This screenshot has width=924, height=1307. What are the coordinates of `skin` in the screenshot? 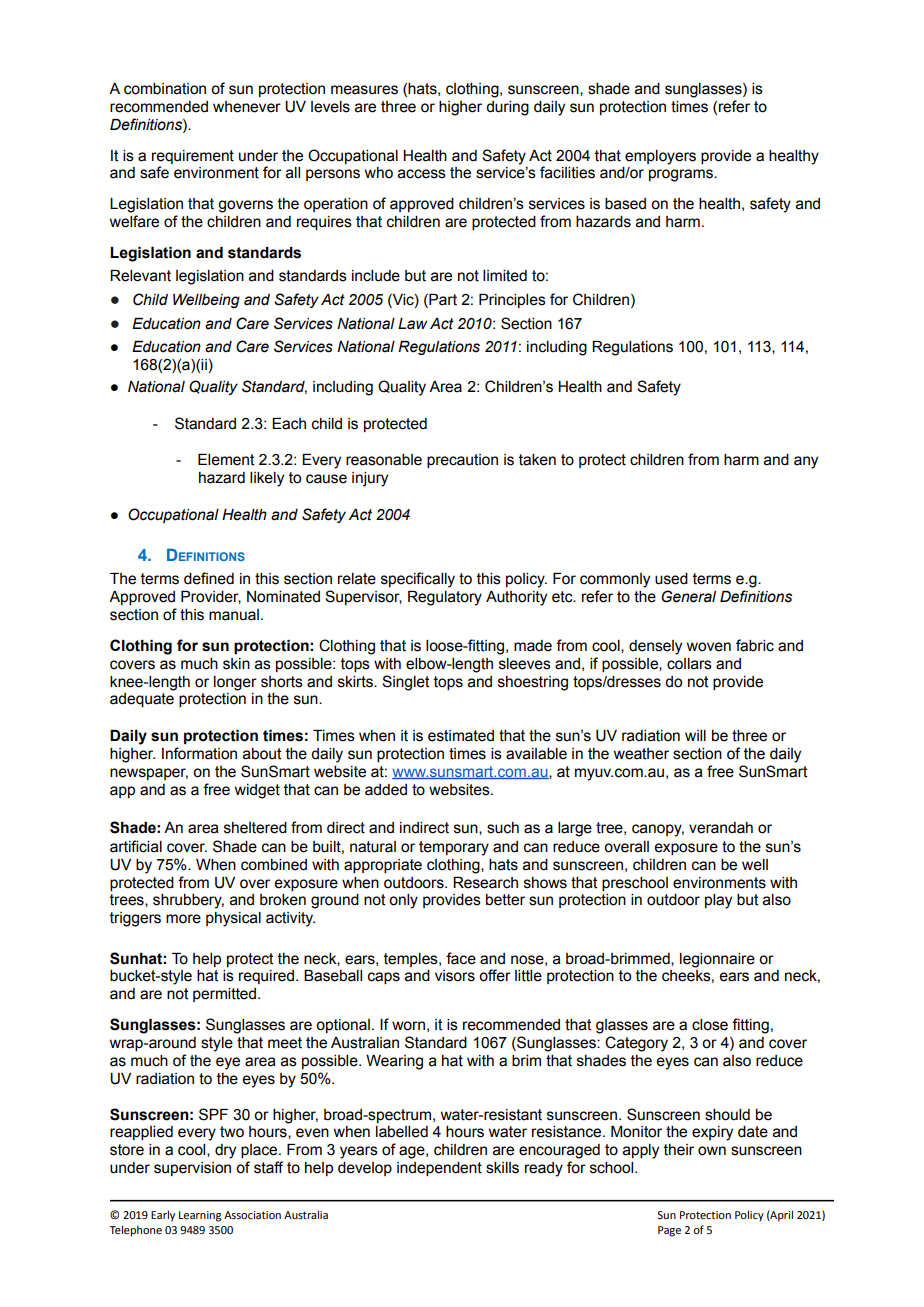 It's located at (236, 664).
